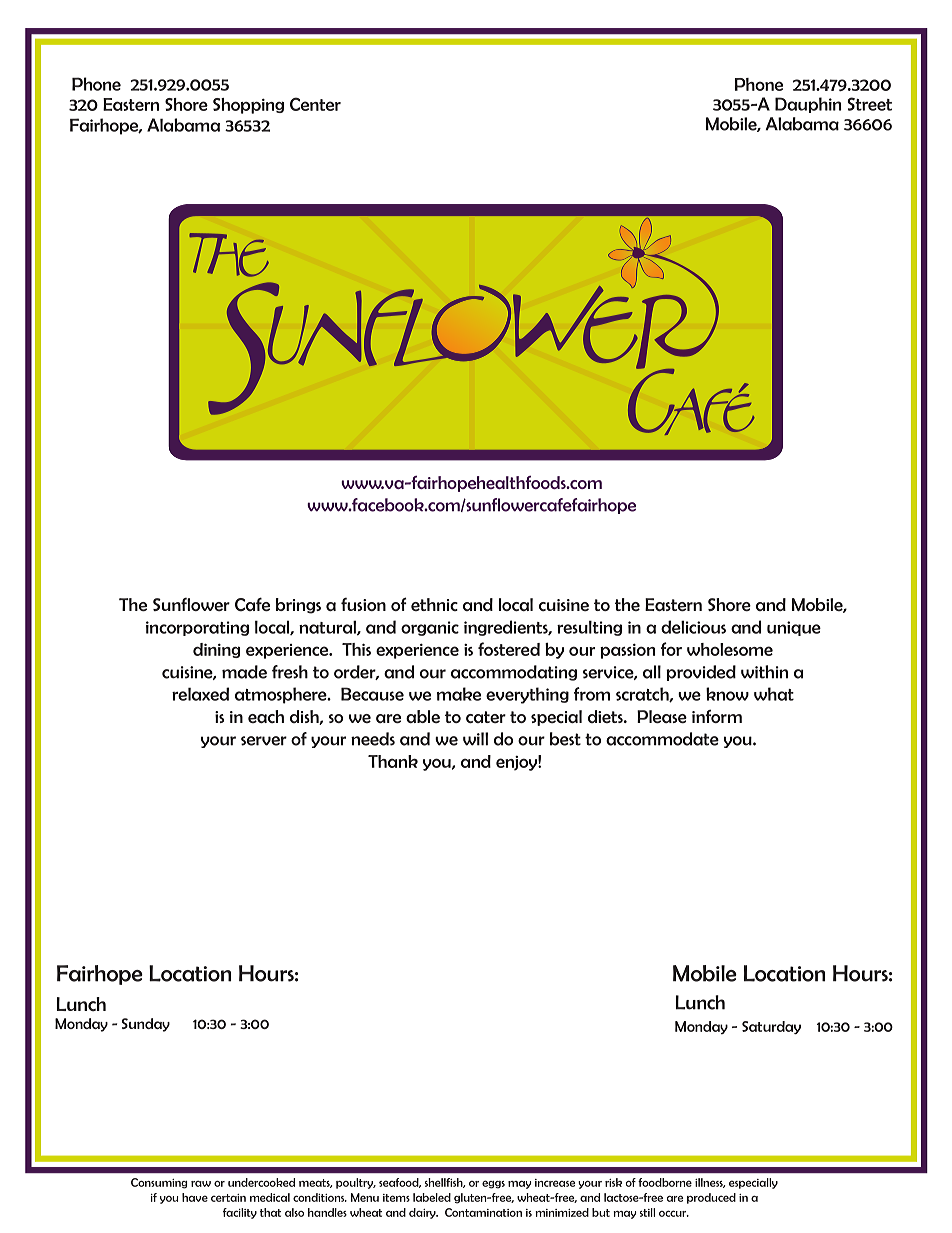 The width and height of the image is (952, 1233). What do you see at coordinates (808, 105) in the image?
I see `Dauphin` at bounding box center [808, 105].
